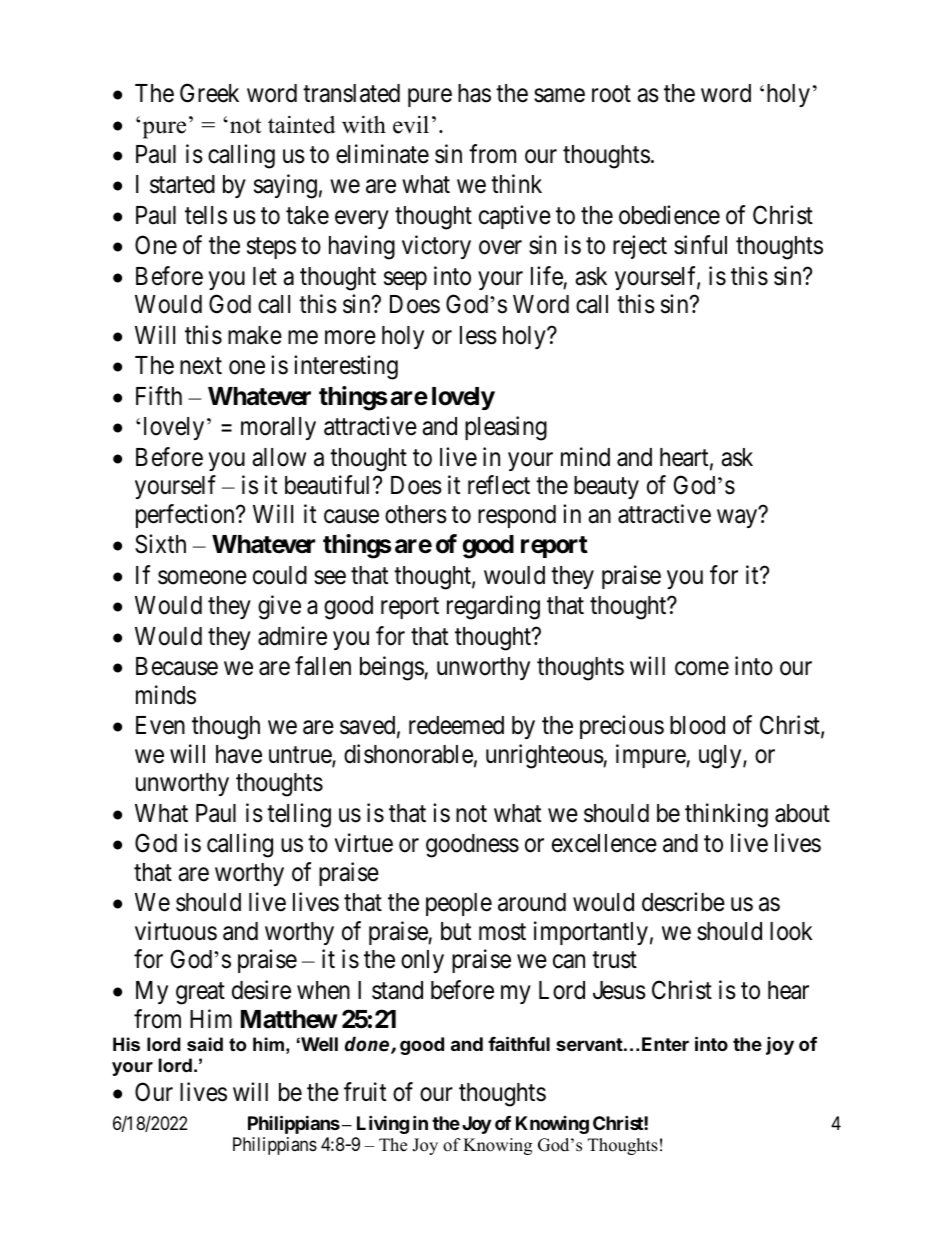 The image size is (952, 1233). What do you see at coordinates (201, 366) in the image?
I see `next` at bounding box center [201, 366].
